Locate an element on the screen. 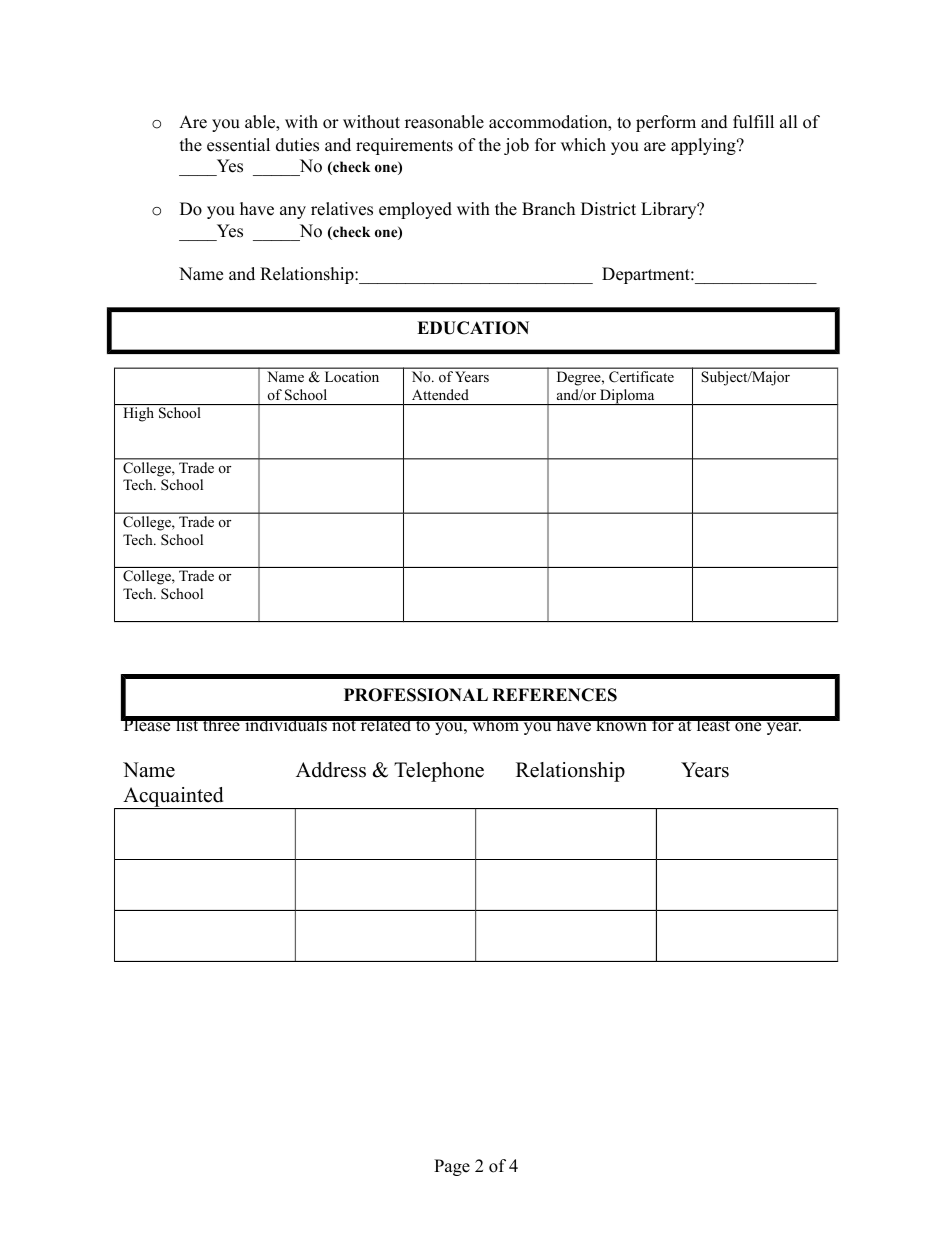  job is located at coordinates (516, 146).
